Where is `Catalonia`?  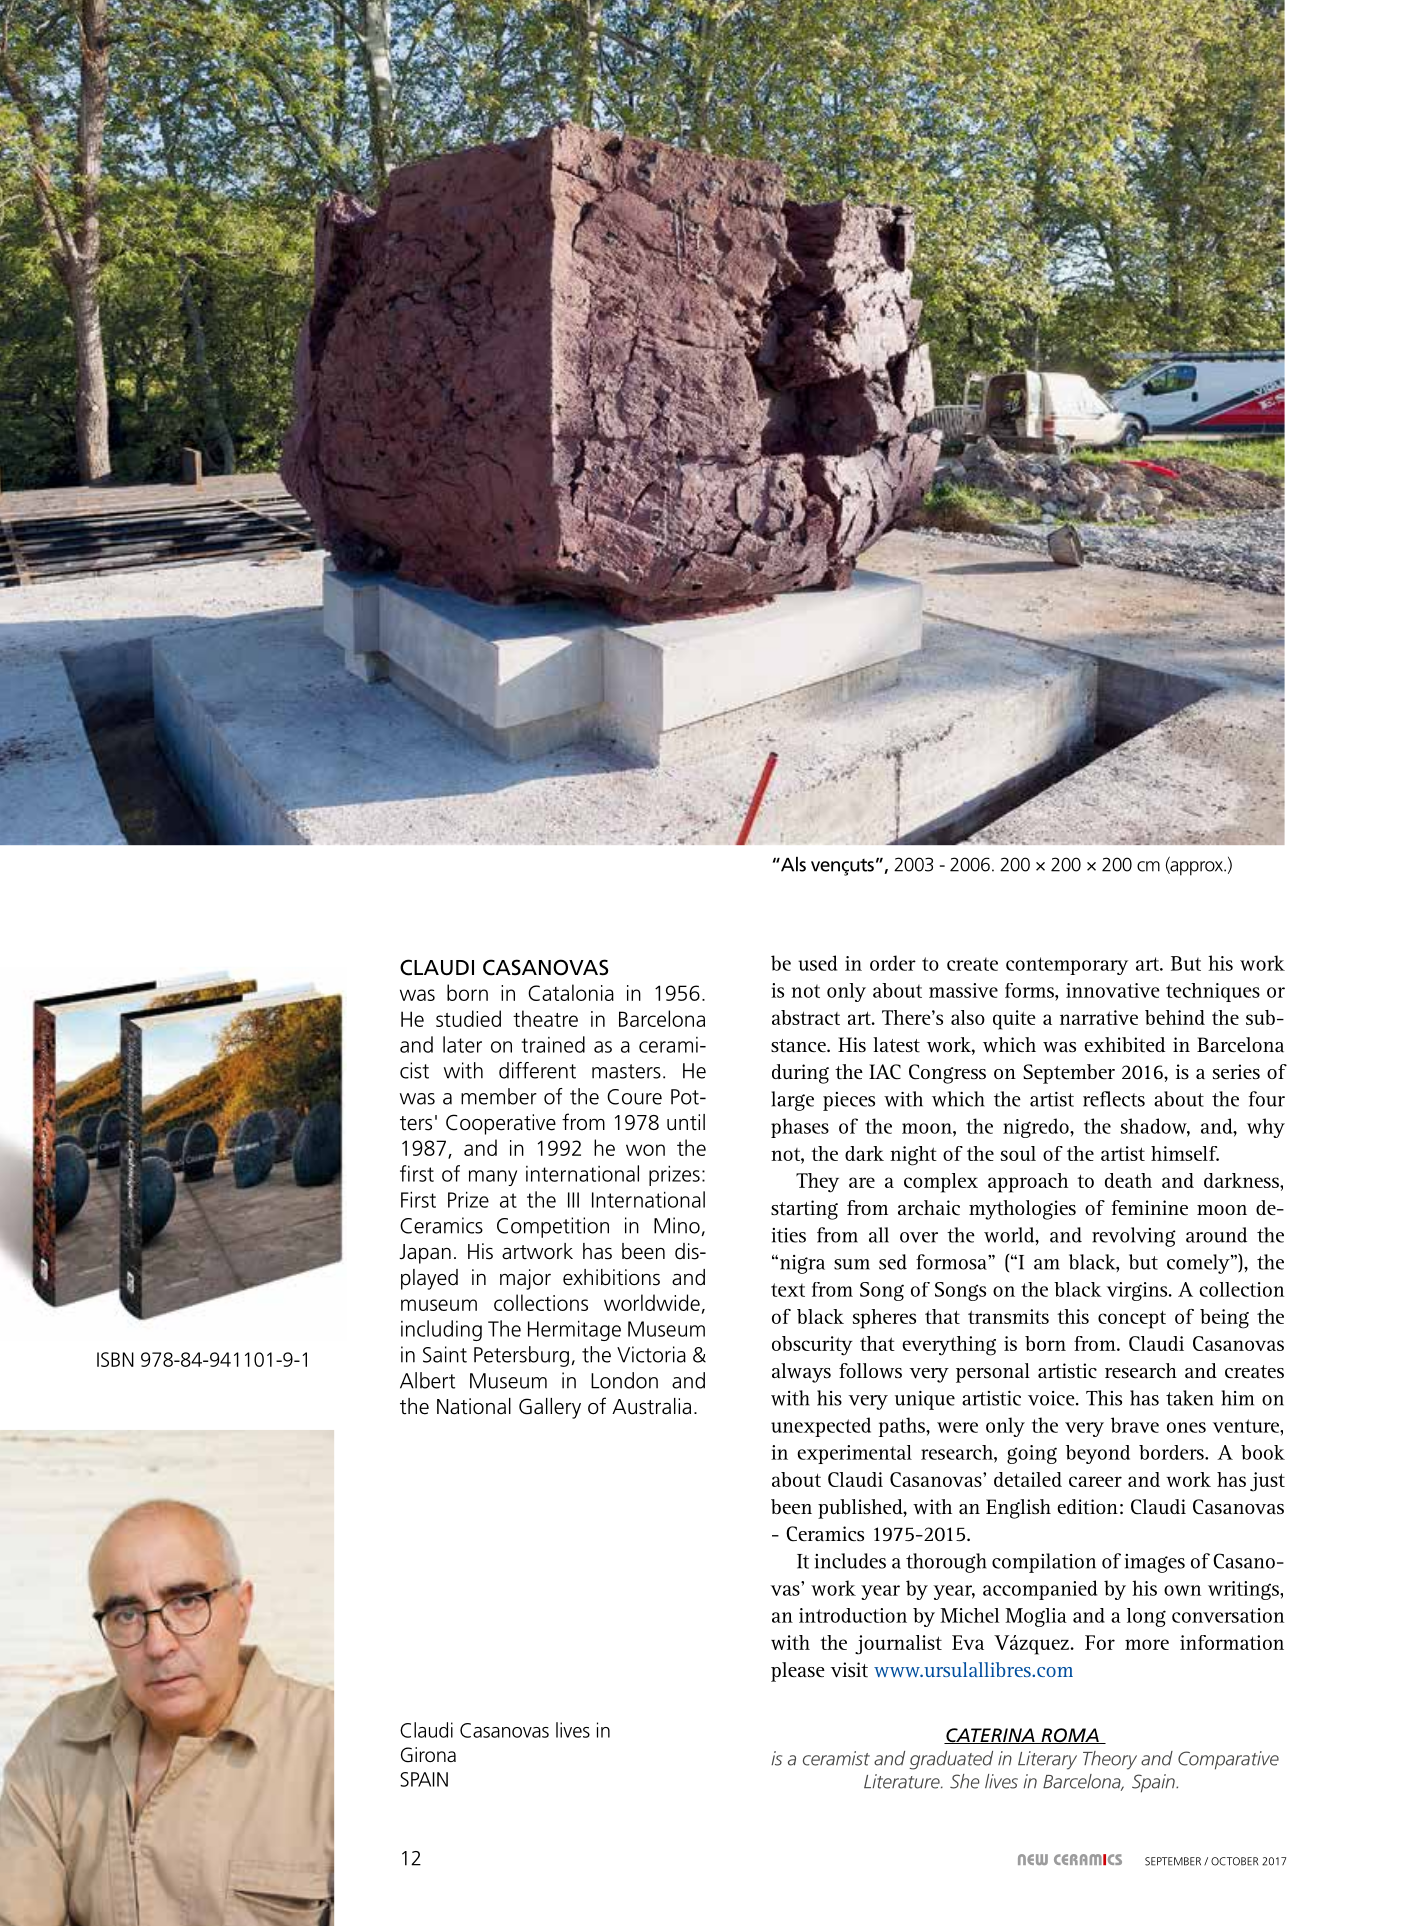
Catalonia is located at coordinates (571, 992).
